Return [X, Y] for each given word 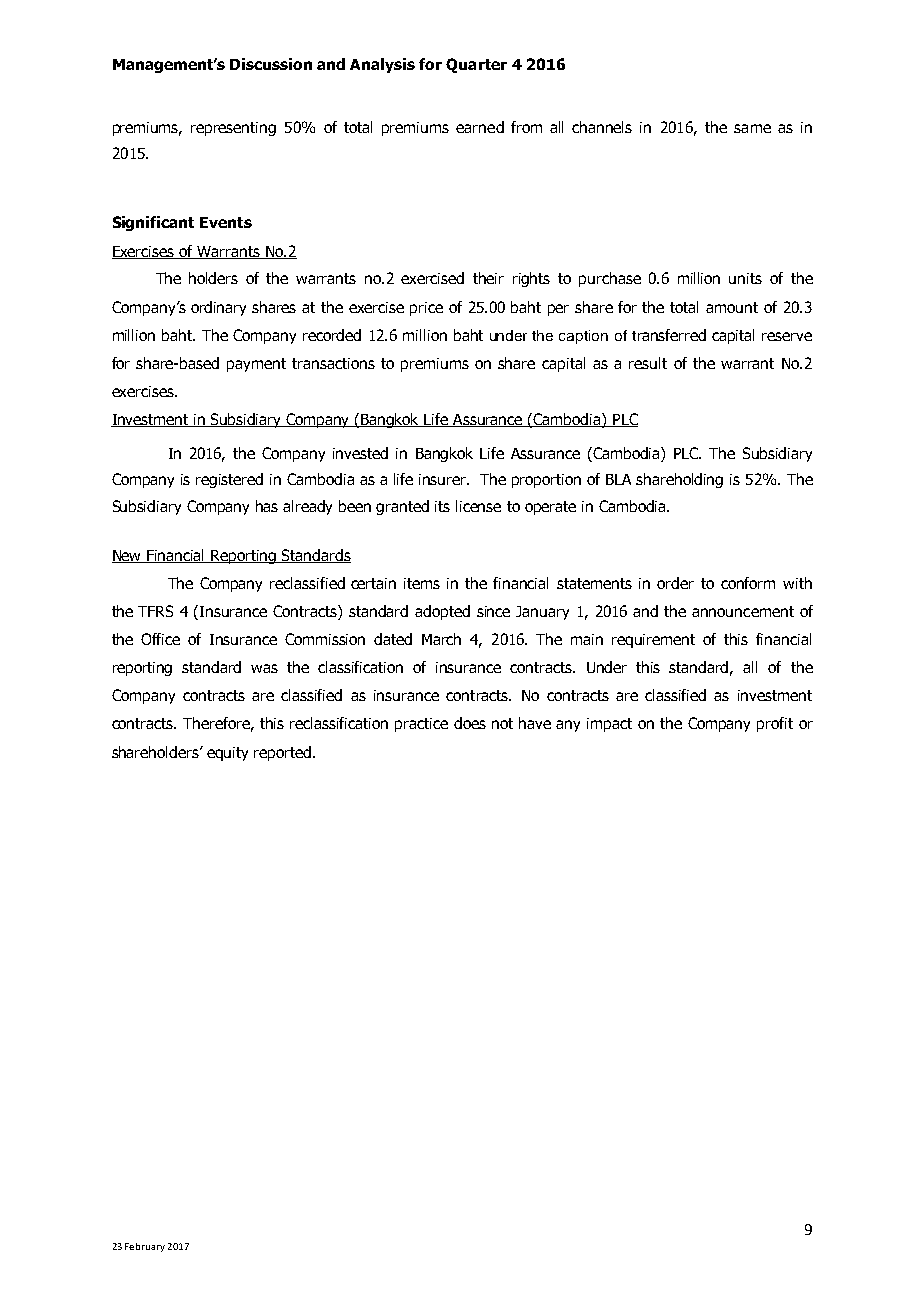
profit [775, 724]
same [752, 128]
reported [284, 753]
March [441, 639]
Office [160, 639]
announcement [743, 611]
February [145, 1247]
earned [480, 127]
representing [233, 129]
